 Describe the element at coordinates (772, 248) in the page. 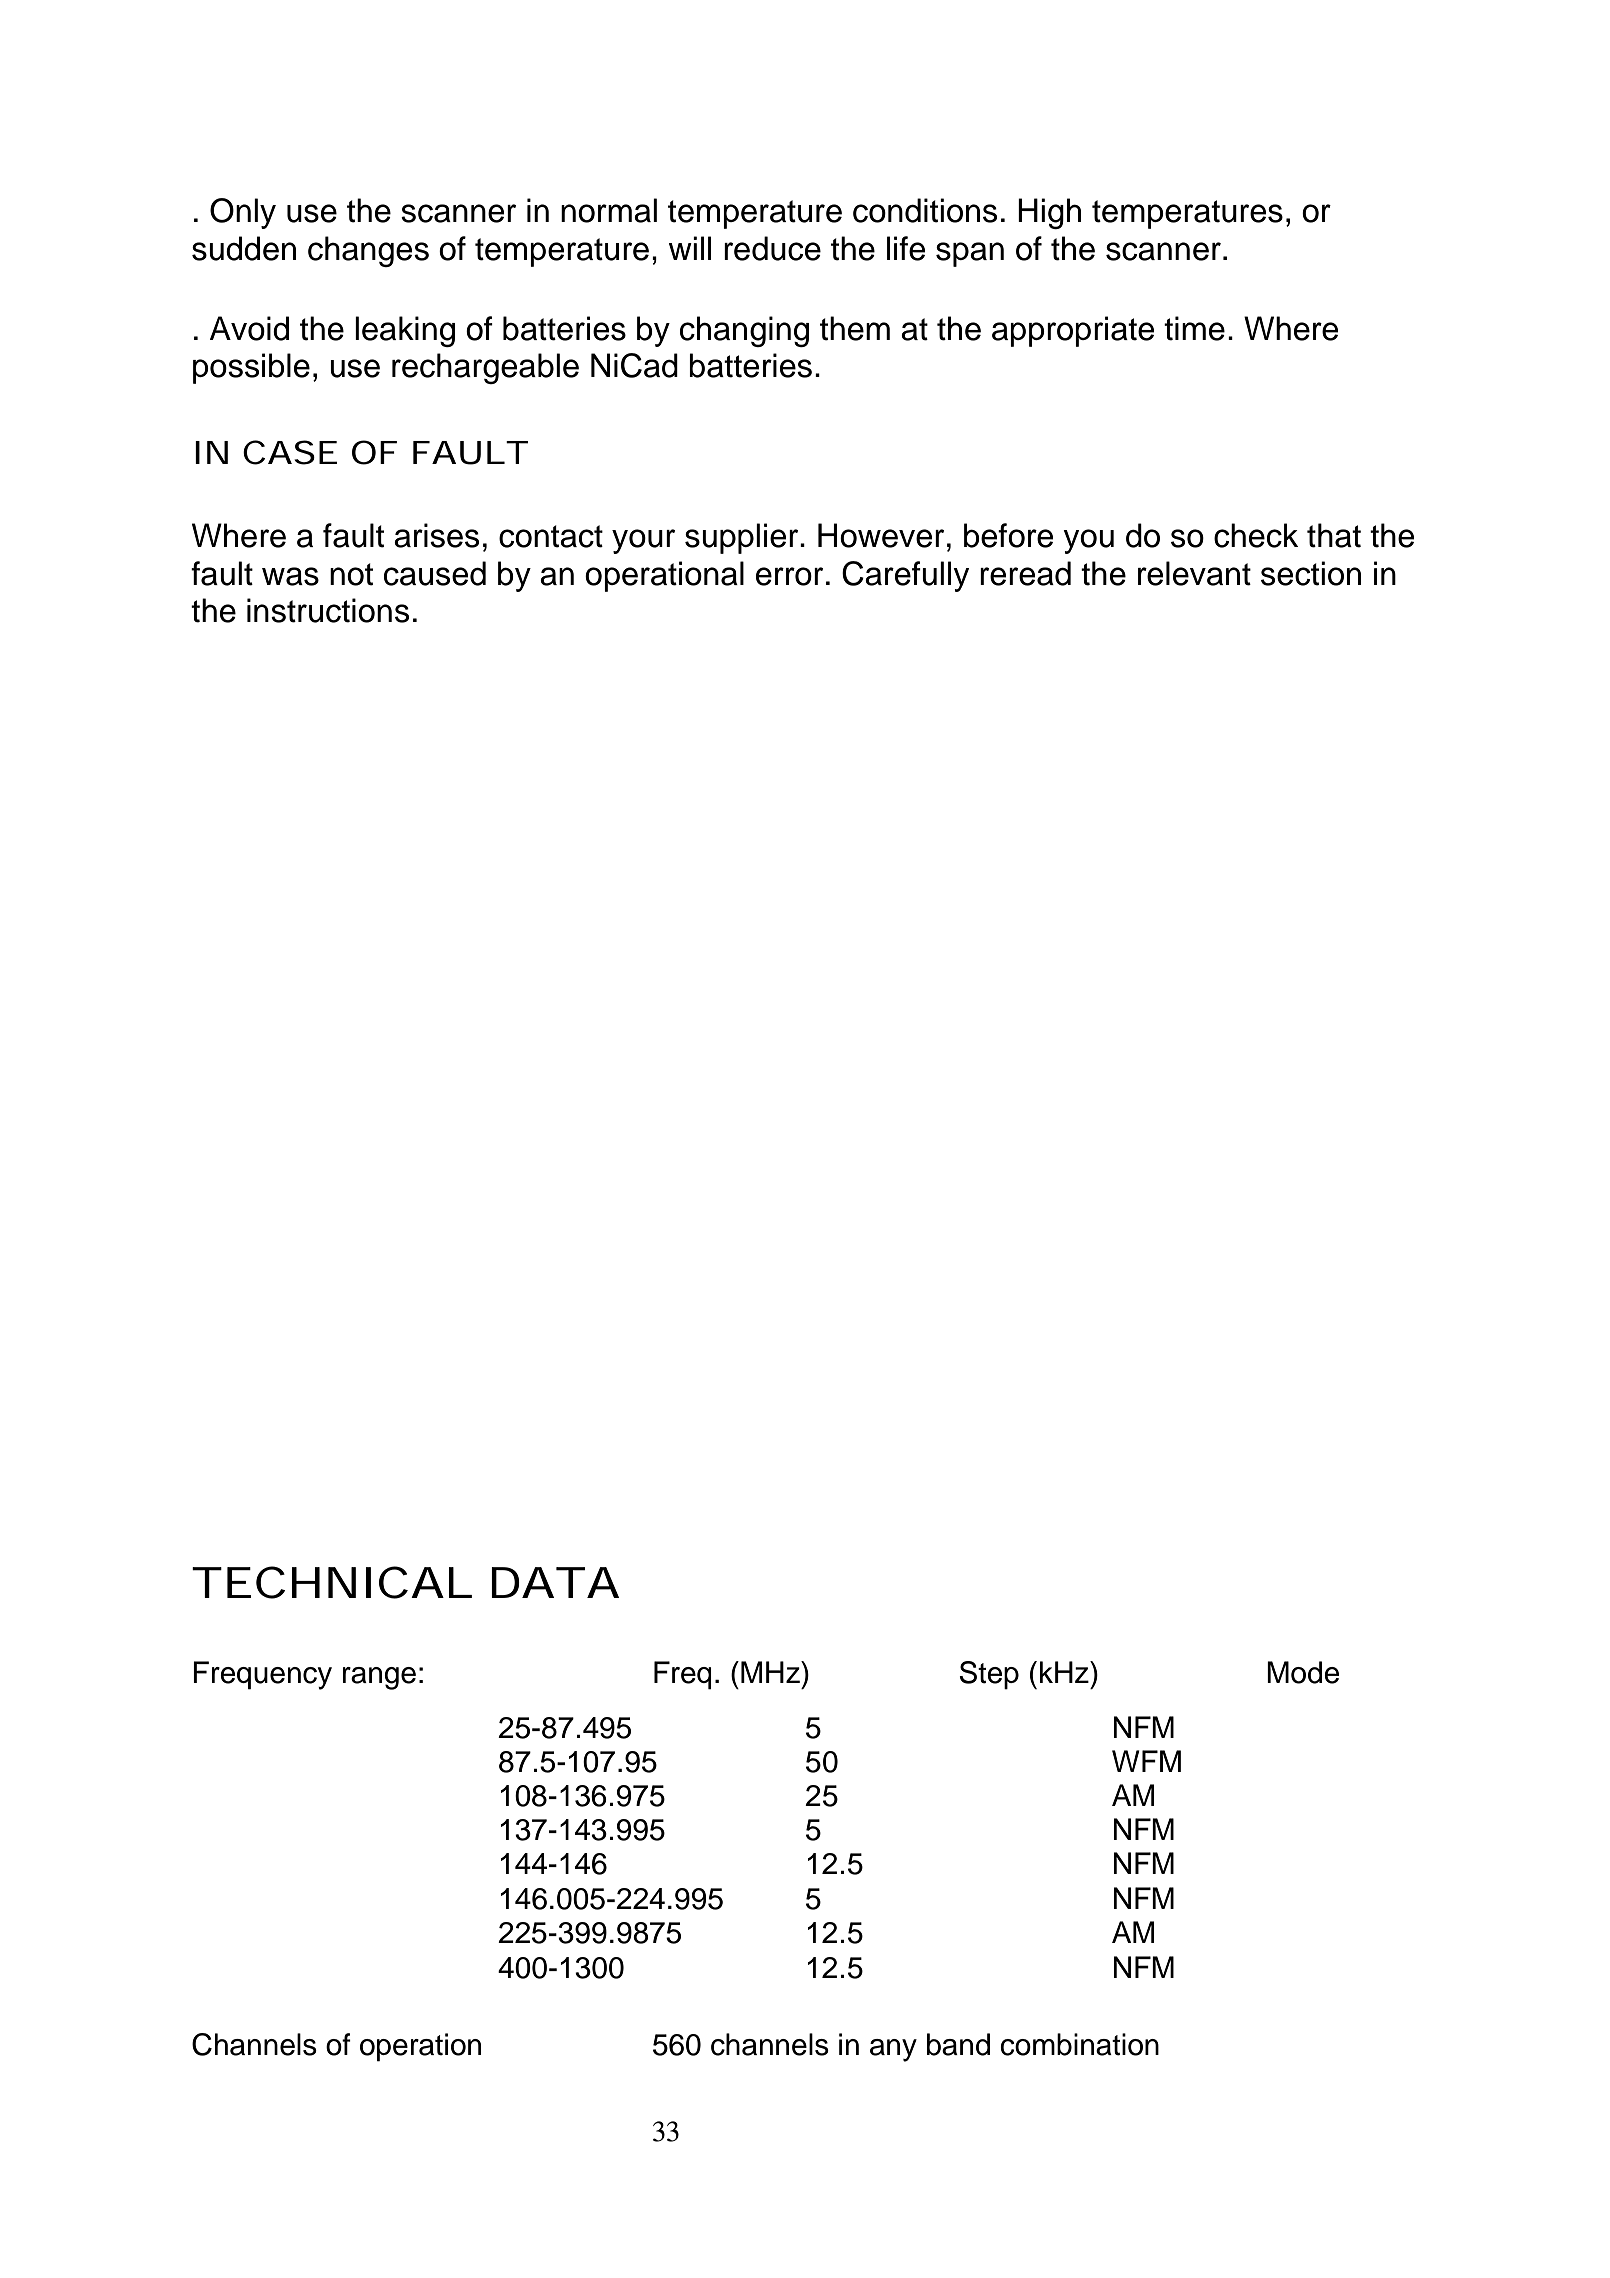

I see `reduce` at that location.
